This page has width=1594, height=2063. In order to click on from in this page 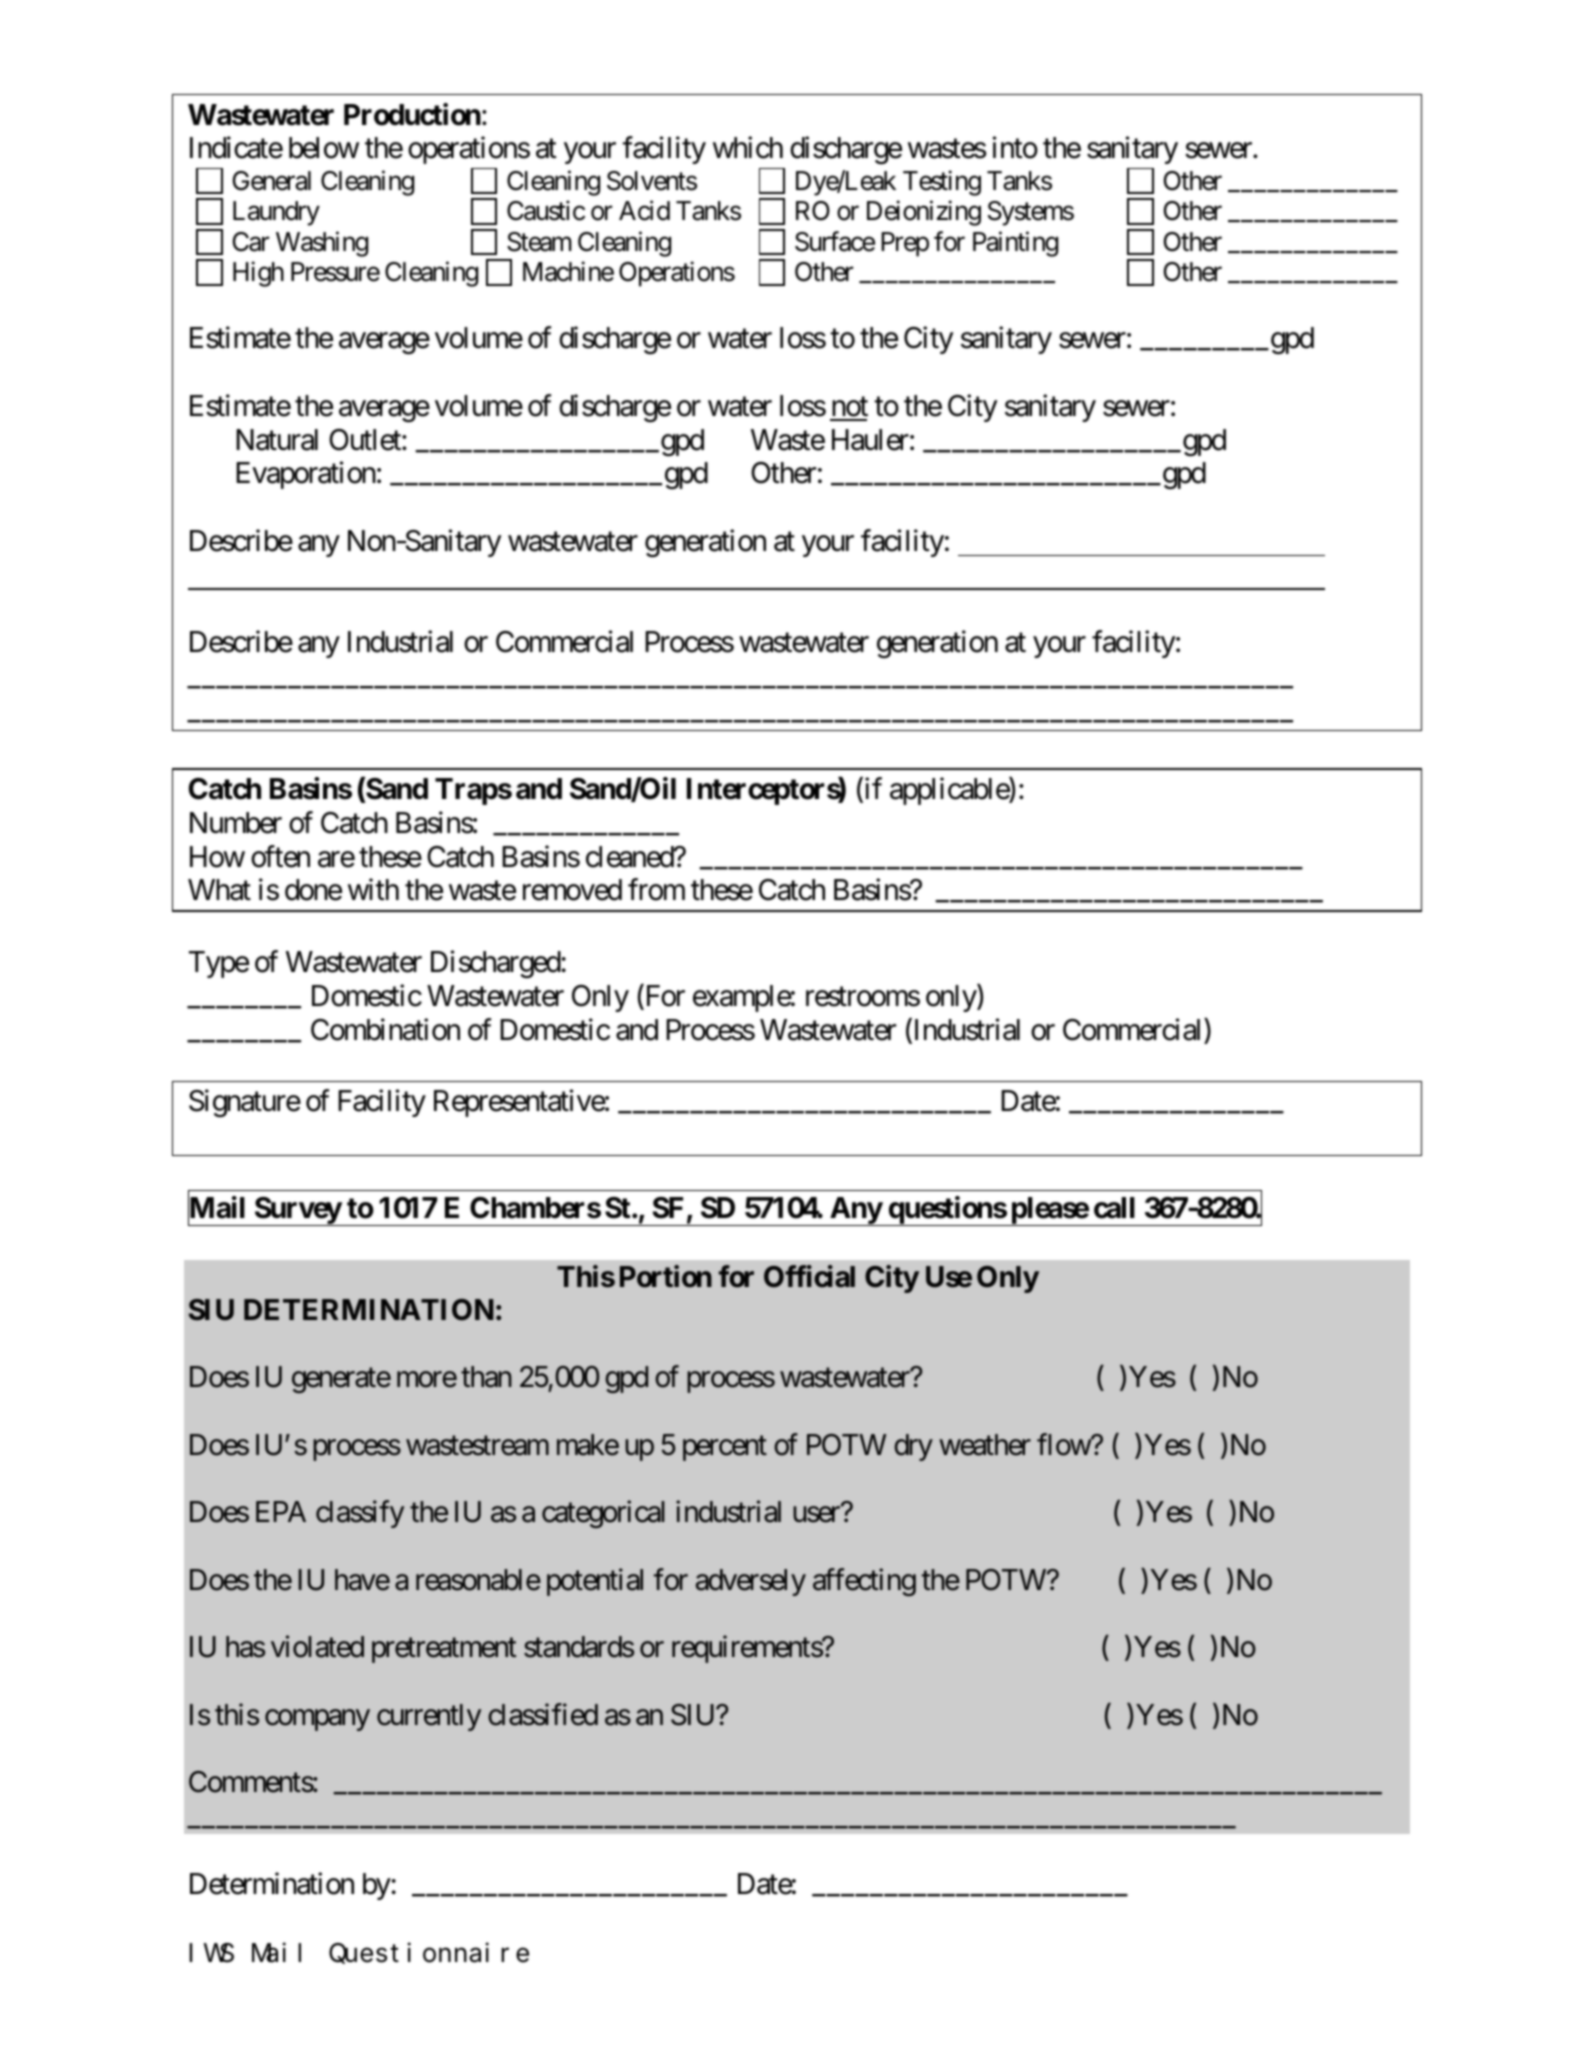, I will do `click(656, 890)`.
